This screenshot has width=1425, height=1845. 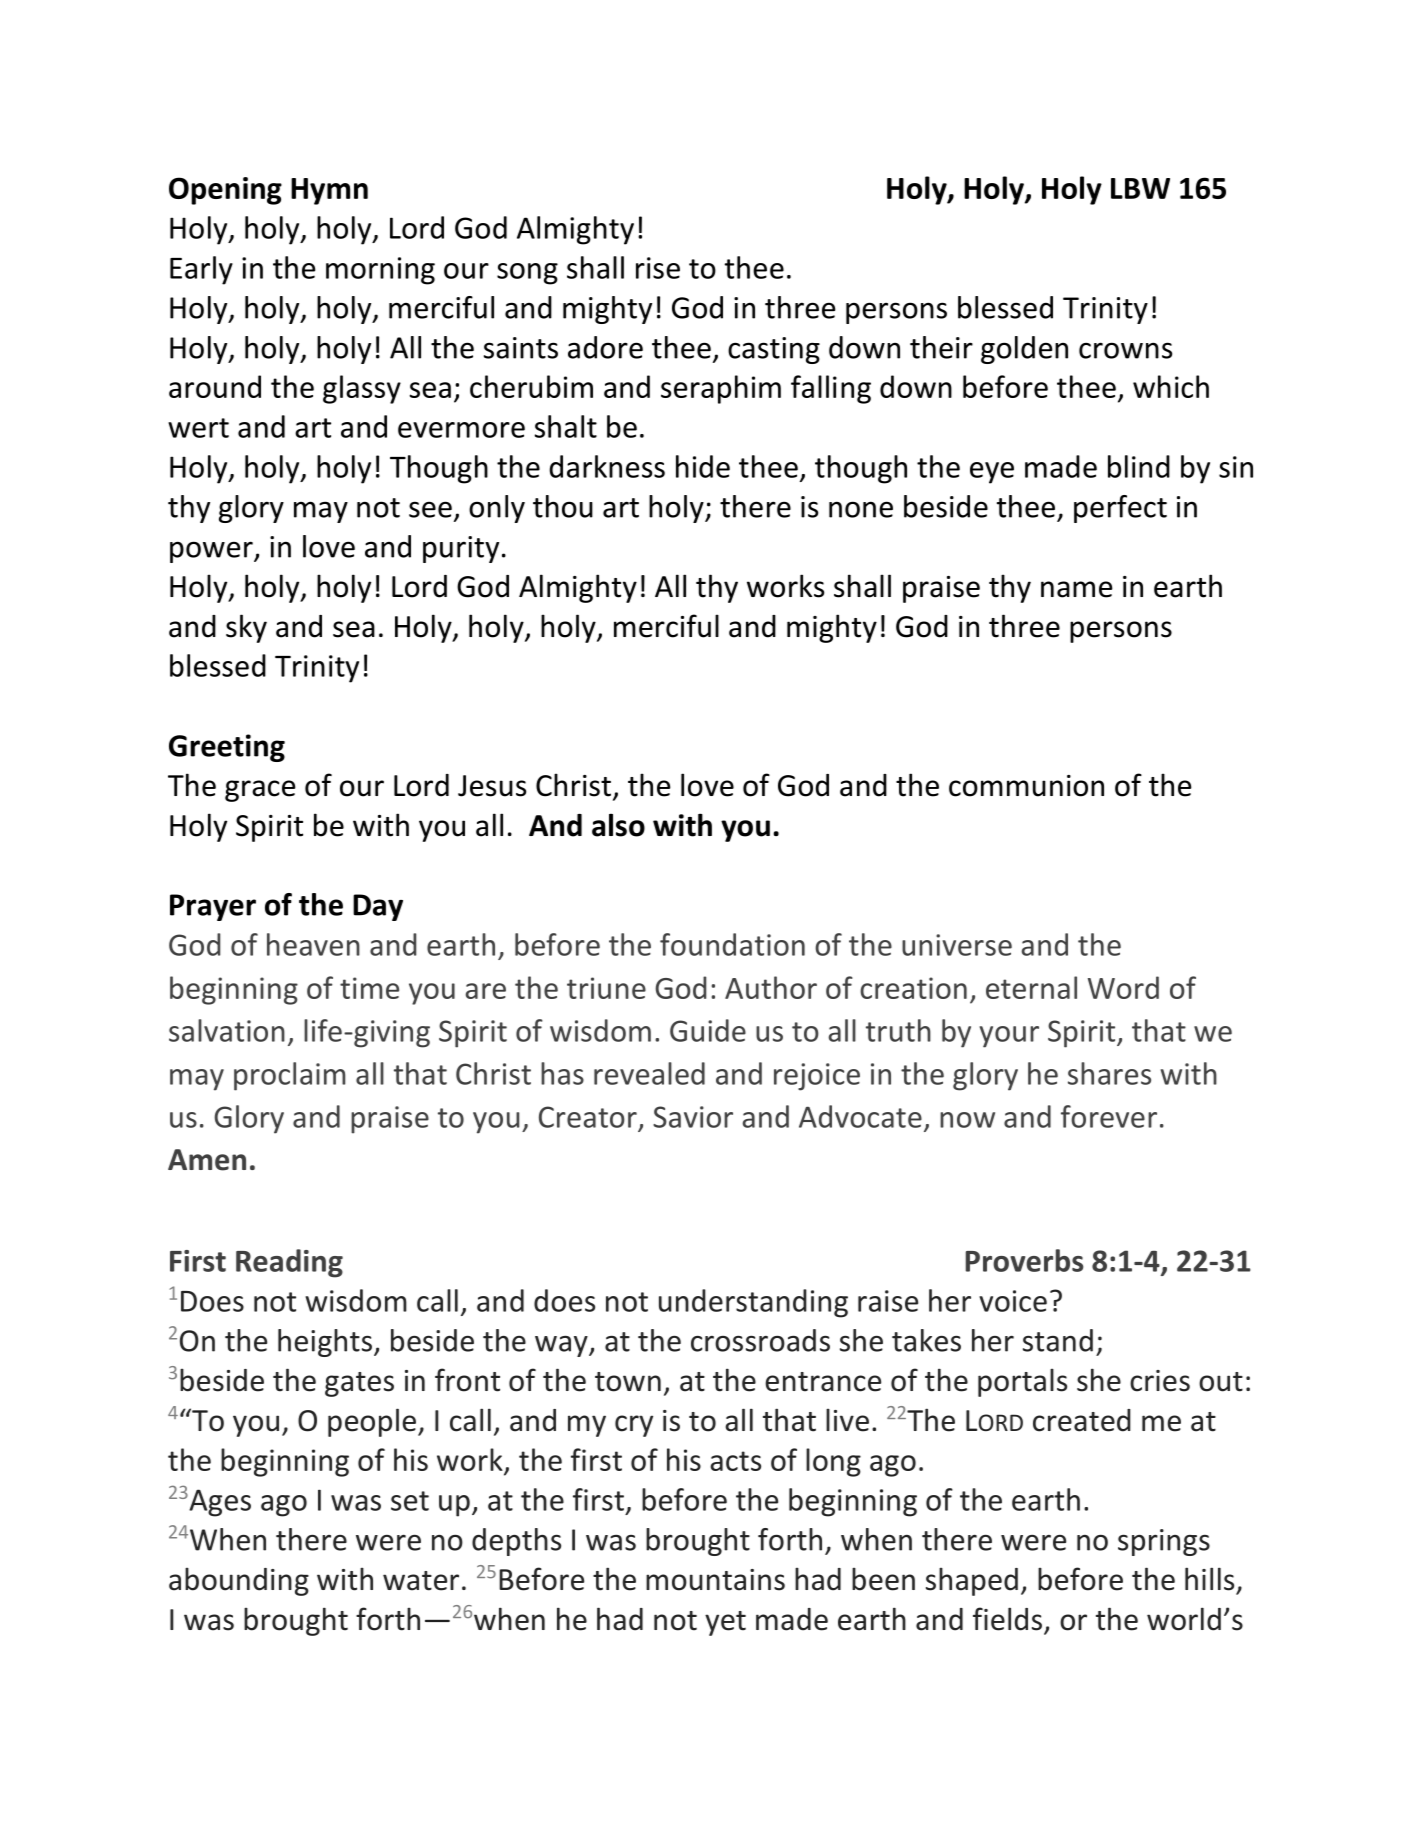 What do you see at coordinates (329, 191) in the screenshot?
I see `Hymn` at bounding box center [329, 191].
